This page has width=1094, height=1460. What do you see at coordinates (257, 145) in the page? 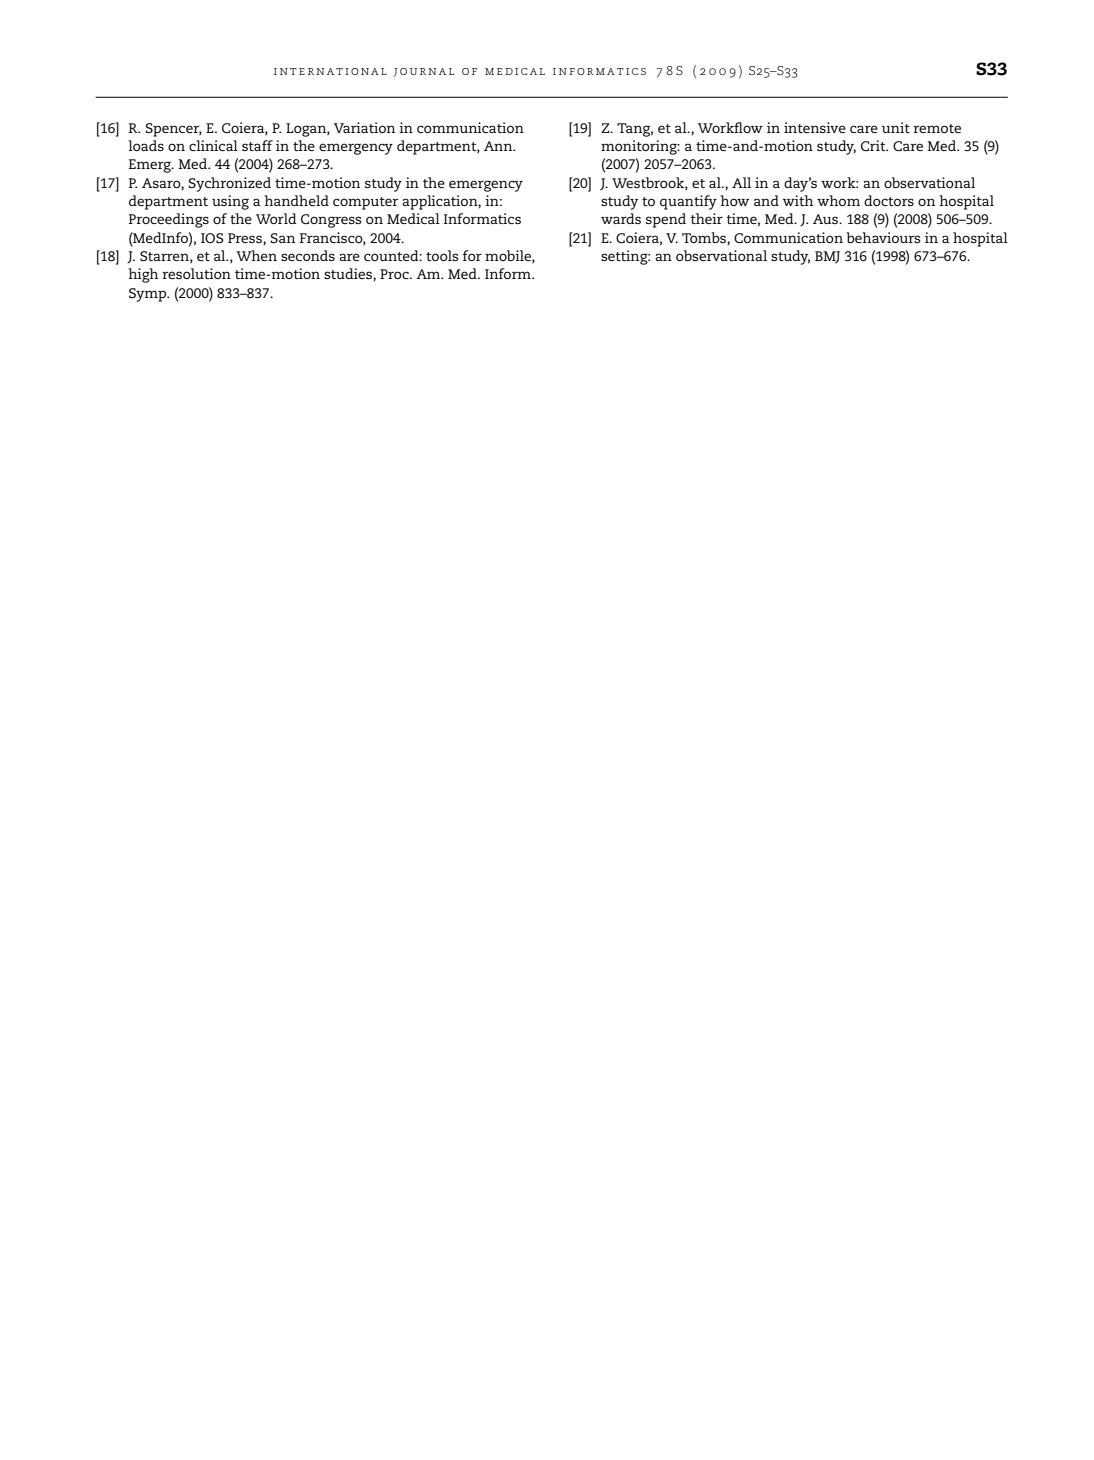
I see `staff` at bounding box center [257, 145].
